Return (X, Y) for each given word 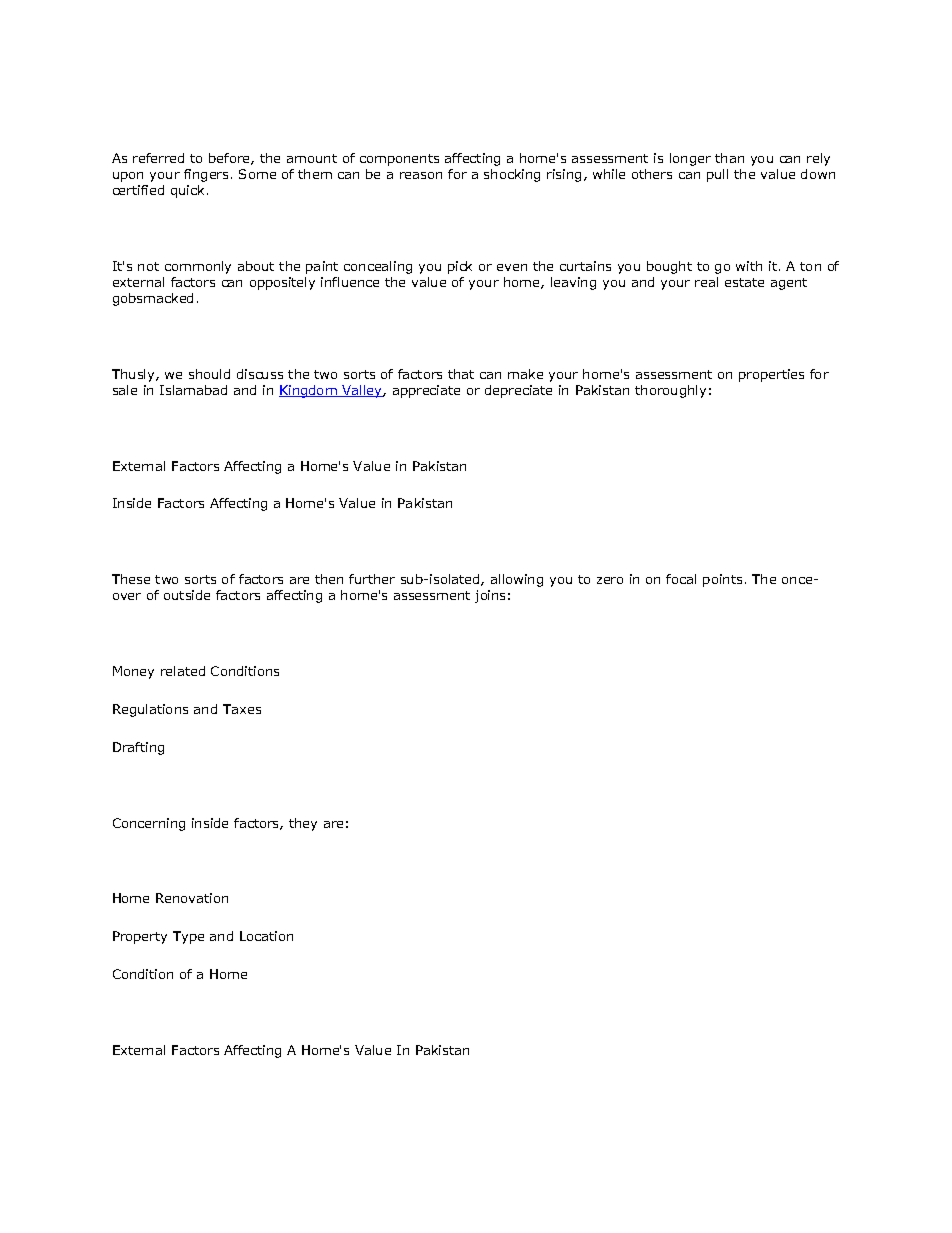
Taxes (242, 709)
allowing (517, 580)
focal (681, 579)
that (461, 374)
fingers (206, 175)
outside (187, 595)
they (303, 824)
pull (717, 175)
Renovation (192, 898)
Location (266, 936)
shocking (512, 175)
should (209, 374)
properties (771, 375)
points (722, 580)
